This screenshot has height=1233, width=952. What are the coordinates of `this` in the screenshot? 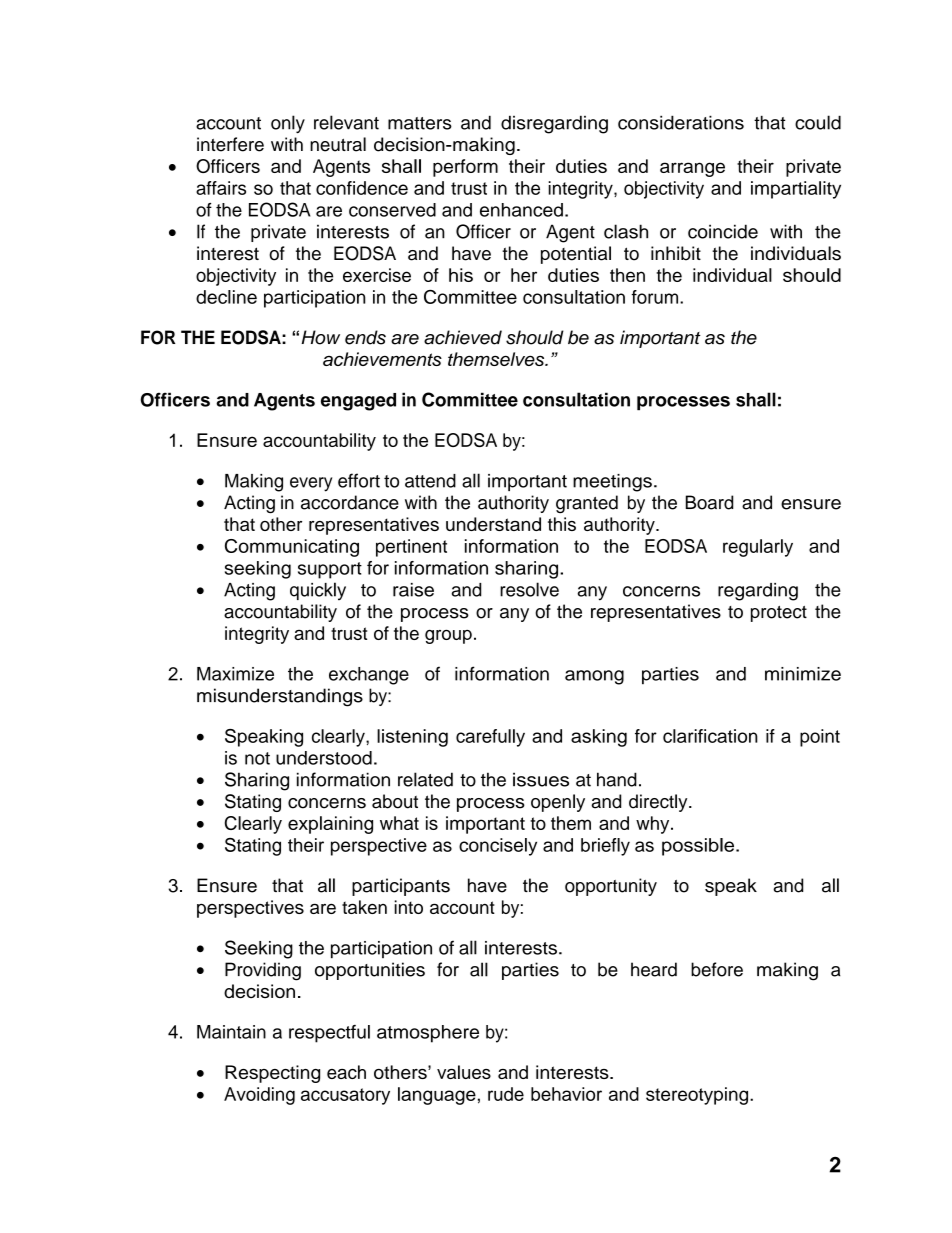 It's located at (562, 524).
